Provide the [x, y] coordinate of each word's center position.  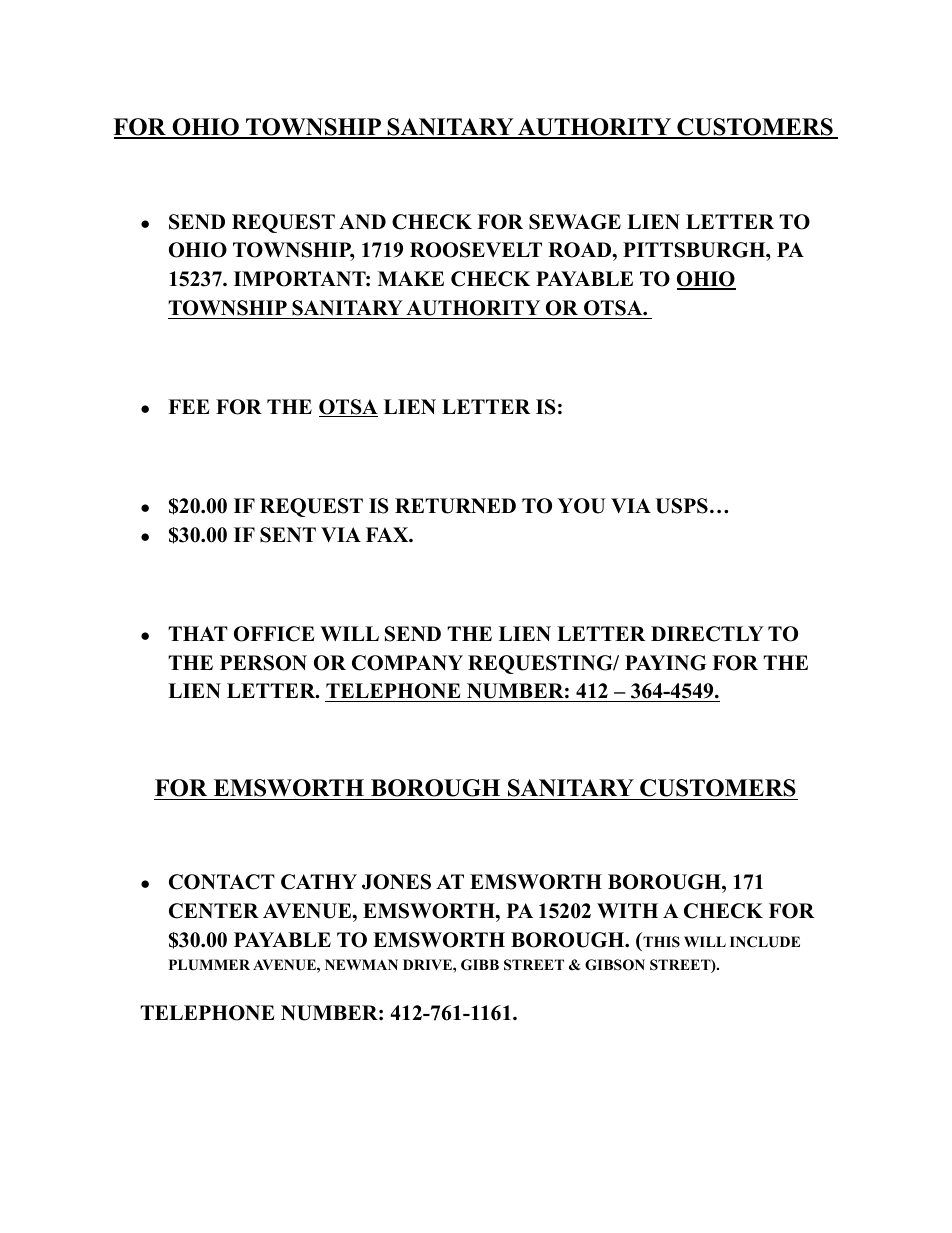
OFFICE [274, 634]
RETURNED [455, 506]
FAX [388, 534]
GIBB [480, 965]
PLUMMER [209, 965]
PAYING [665, 663]
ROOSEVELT [476, 250]
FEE [188, 406]
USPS [682, 506]
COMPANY [407, 663]
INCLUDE [765, 942]
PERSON [263, 663]
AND [362, 221]
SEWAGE [575, 222]
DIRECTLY [707, 634]
